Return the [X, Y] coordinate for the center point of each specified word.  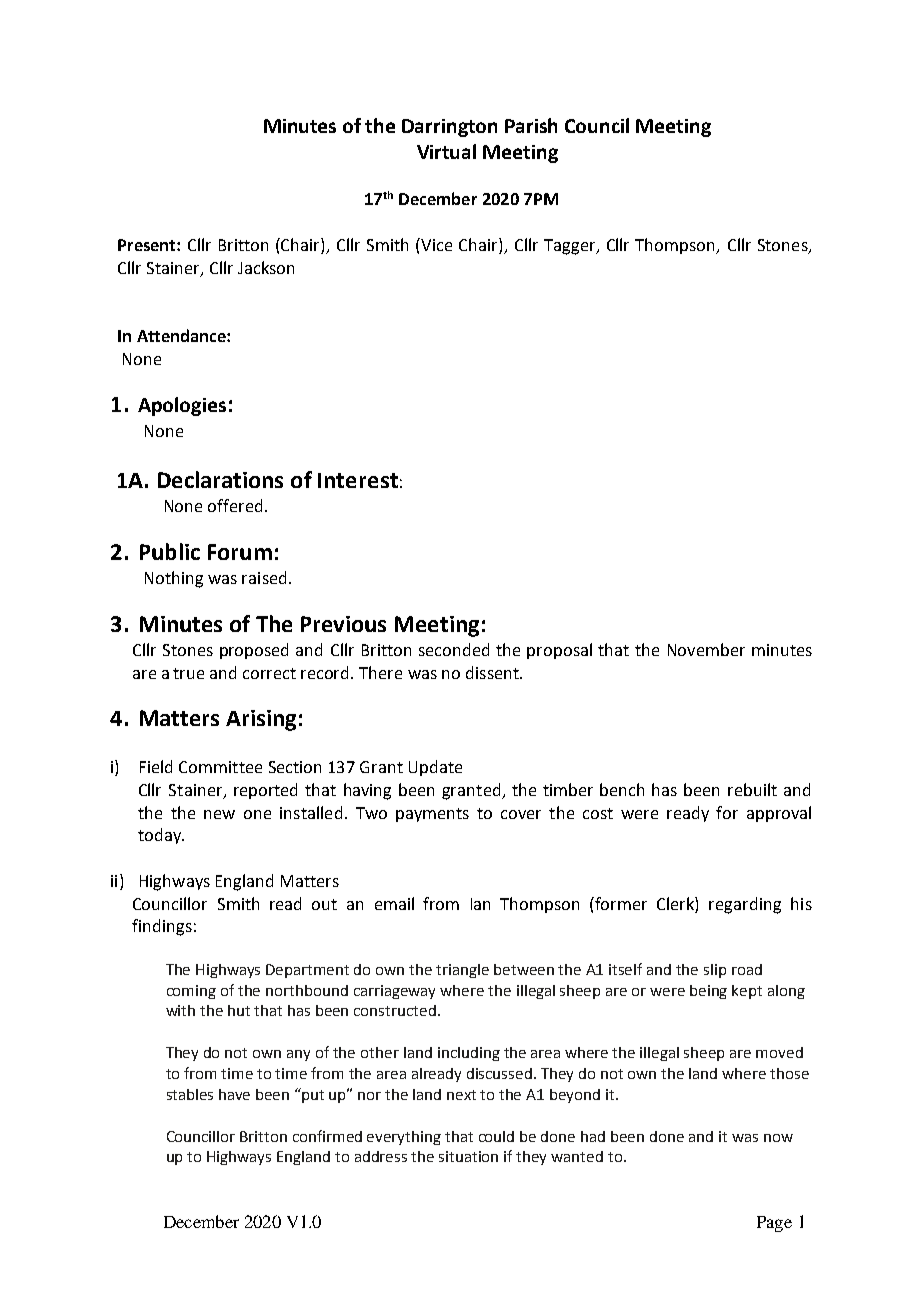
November [706, 649]
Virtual [446, 151]
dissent [493, 672]
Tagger [571, 247]
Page [774, 1224]
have [234, 1094]
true [188, 673]
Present [148, 245]
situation [468, 1156]
